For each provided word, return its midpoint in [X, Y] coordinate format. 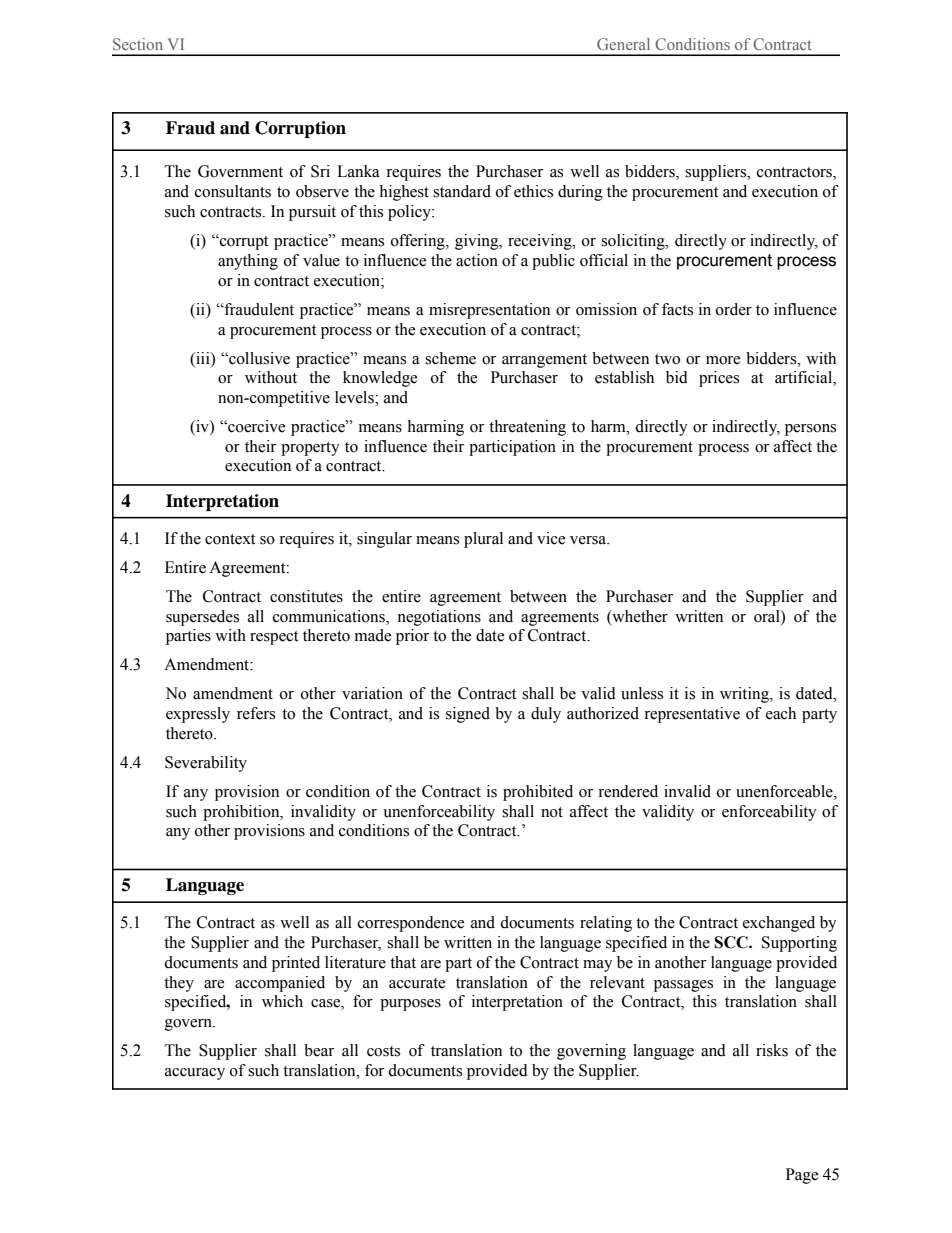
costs [383, 1051]
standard [462, 191]
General [623, 44]
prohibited [538, 793]
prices [719, 379]
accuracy [195, 1074]
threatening [527, 428]
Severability [206, 764]
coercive [255, 426]
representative [692, 715]
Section [138, 44]
